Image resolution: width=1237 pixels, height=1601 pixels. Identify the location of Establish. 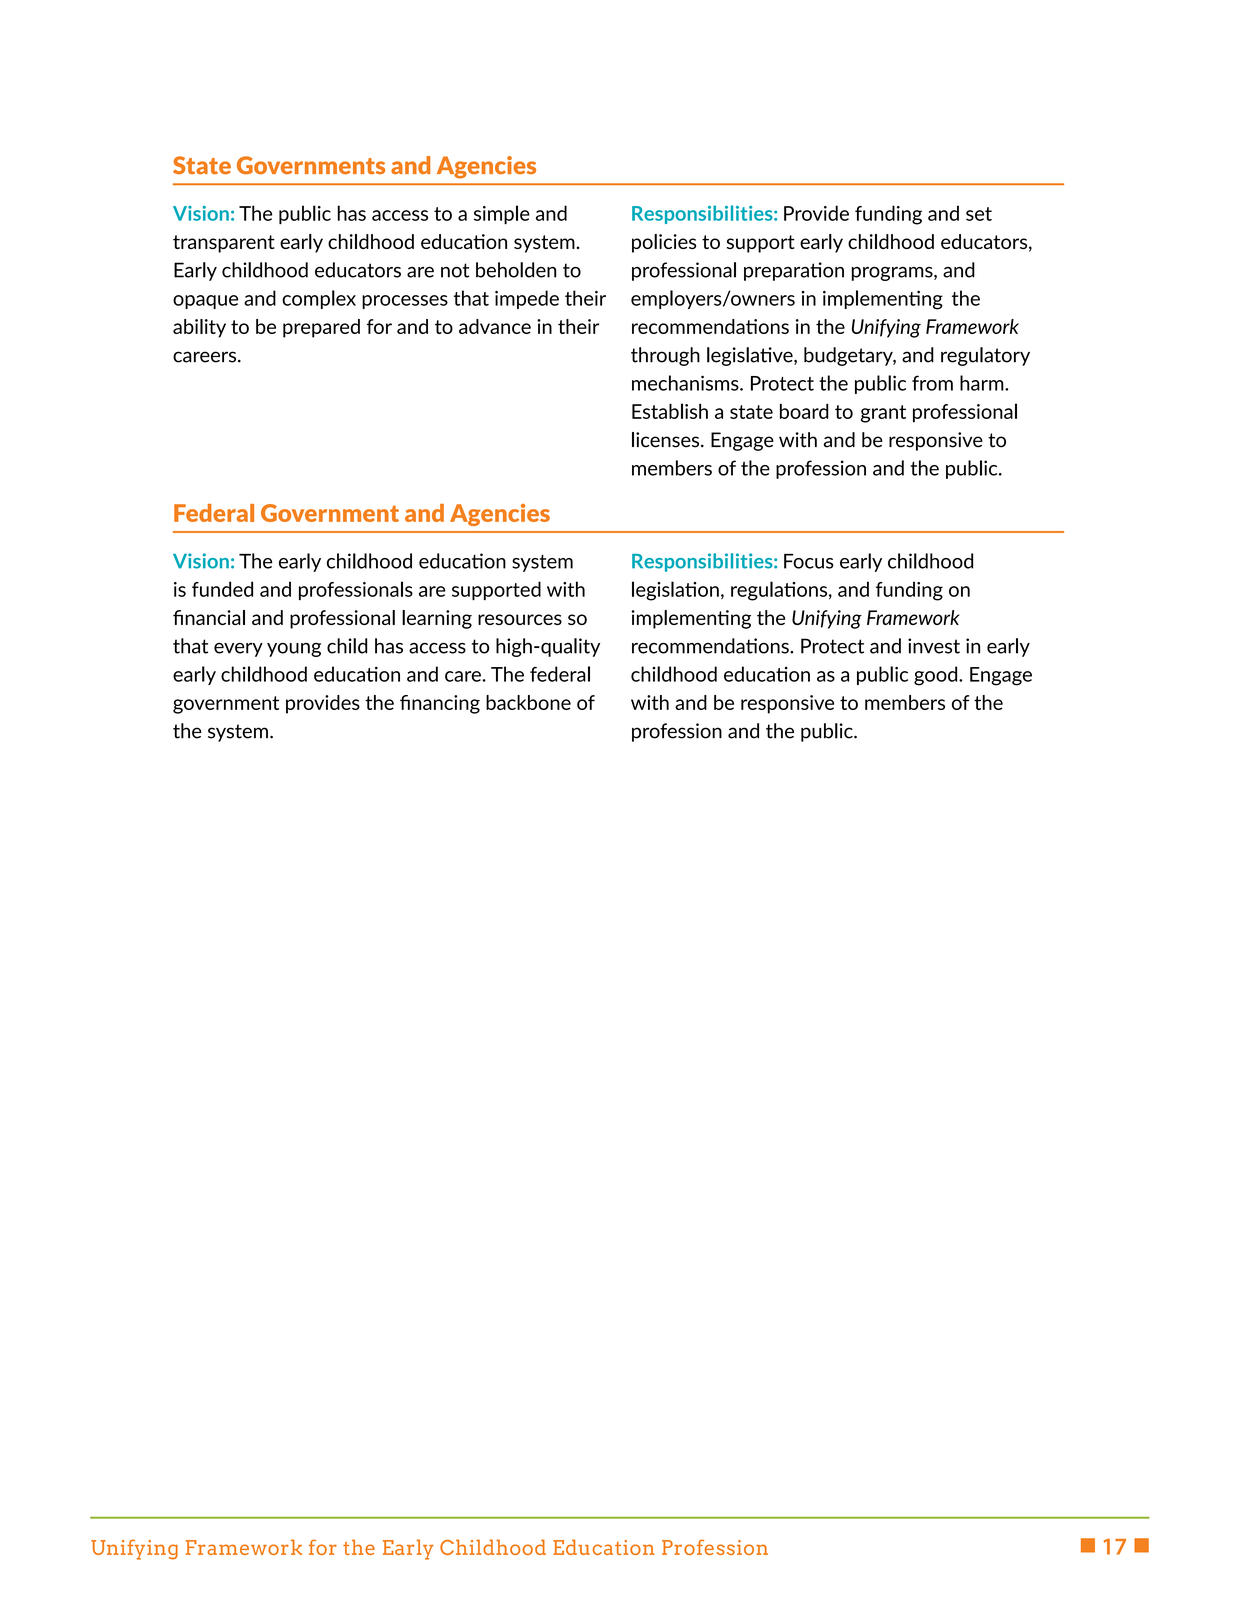
(670, 411).
